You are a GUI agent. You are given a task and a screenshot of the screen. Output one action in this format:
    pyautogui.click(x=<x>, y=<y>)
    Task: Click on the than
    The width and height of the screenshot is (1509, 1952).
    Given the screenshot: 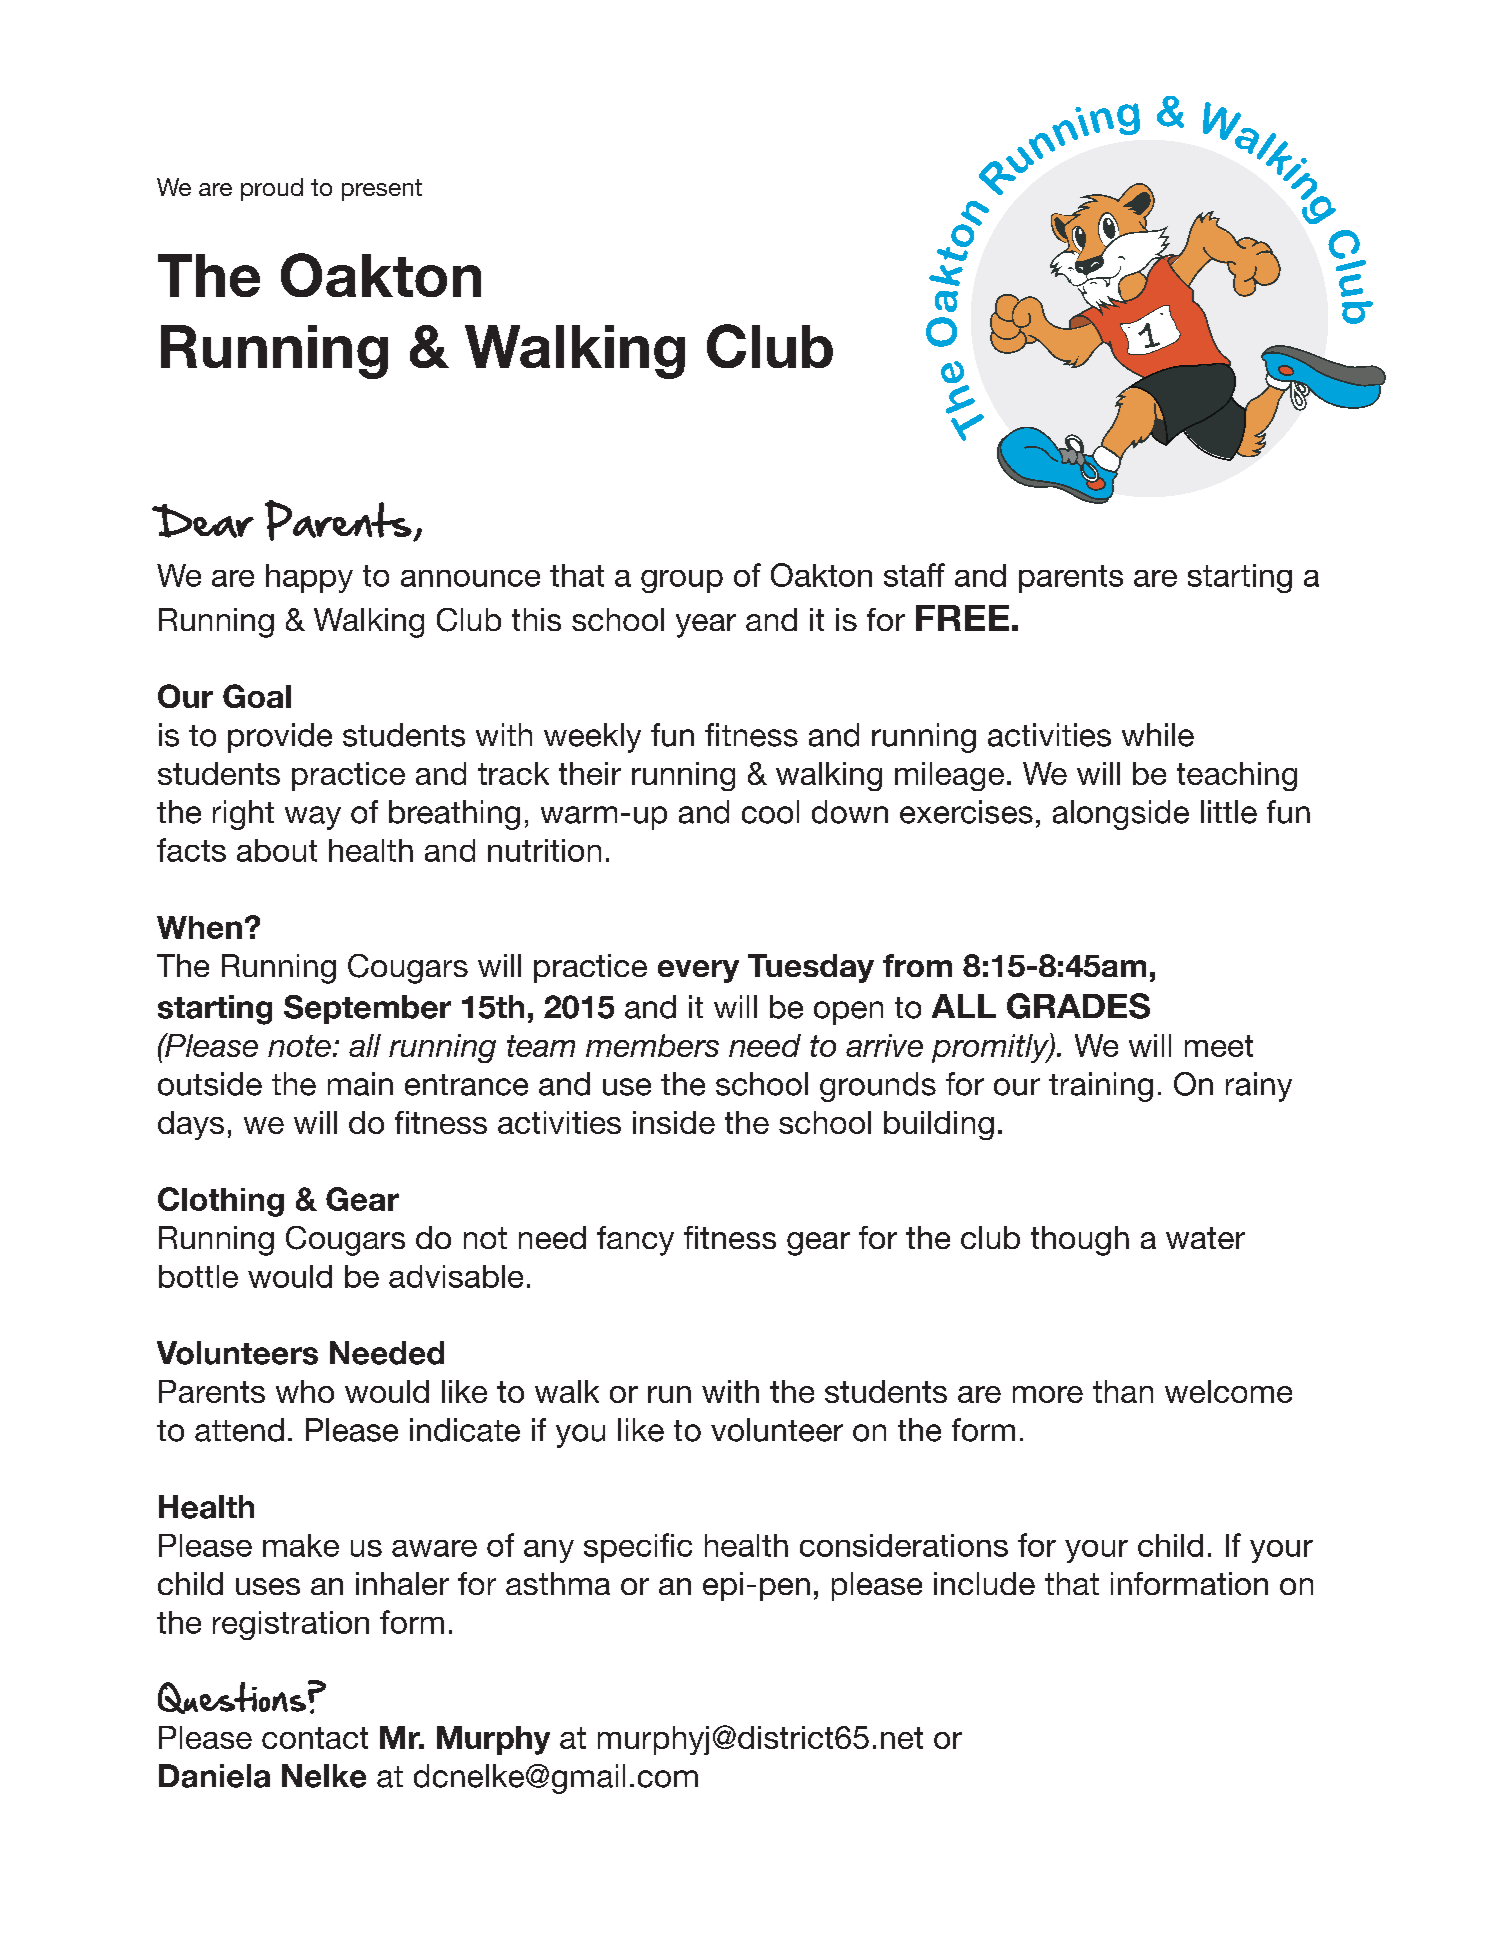 What is the action you would take?
    pyautogui.click(x=1123, y=1391)
